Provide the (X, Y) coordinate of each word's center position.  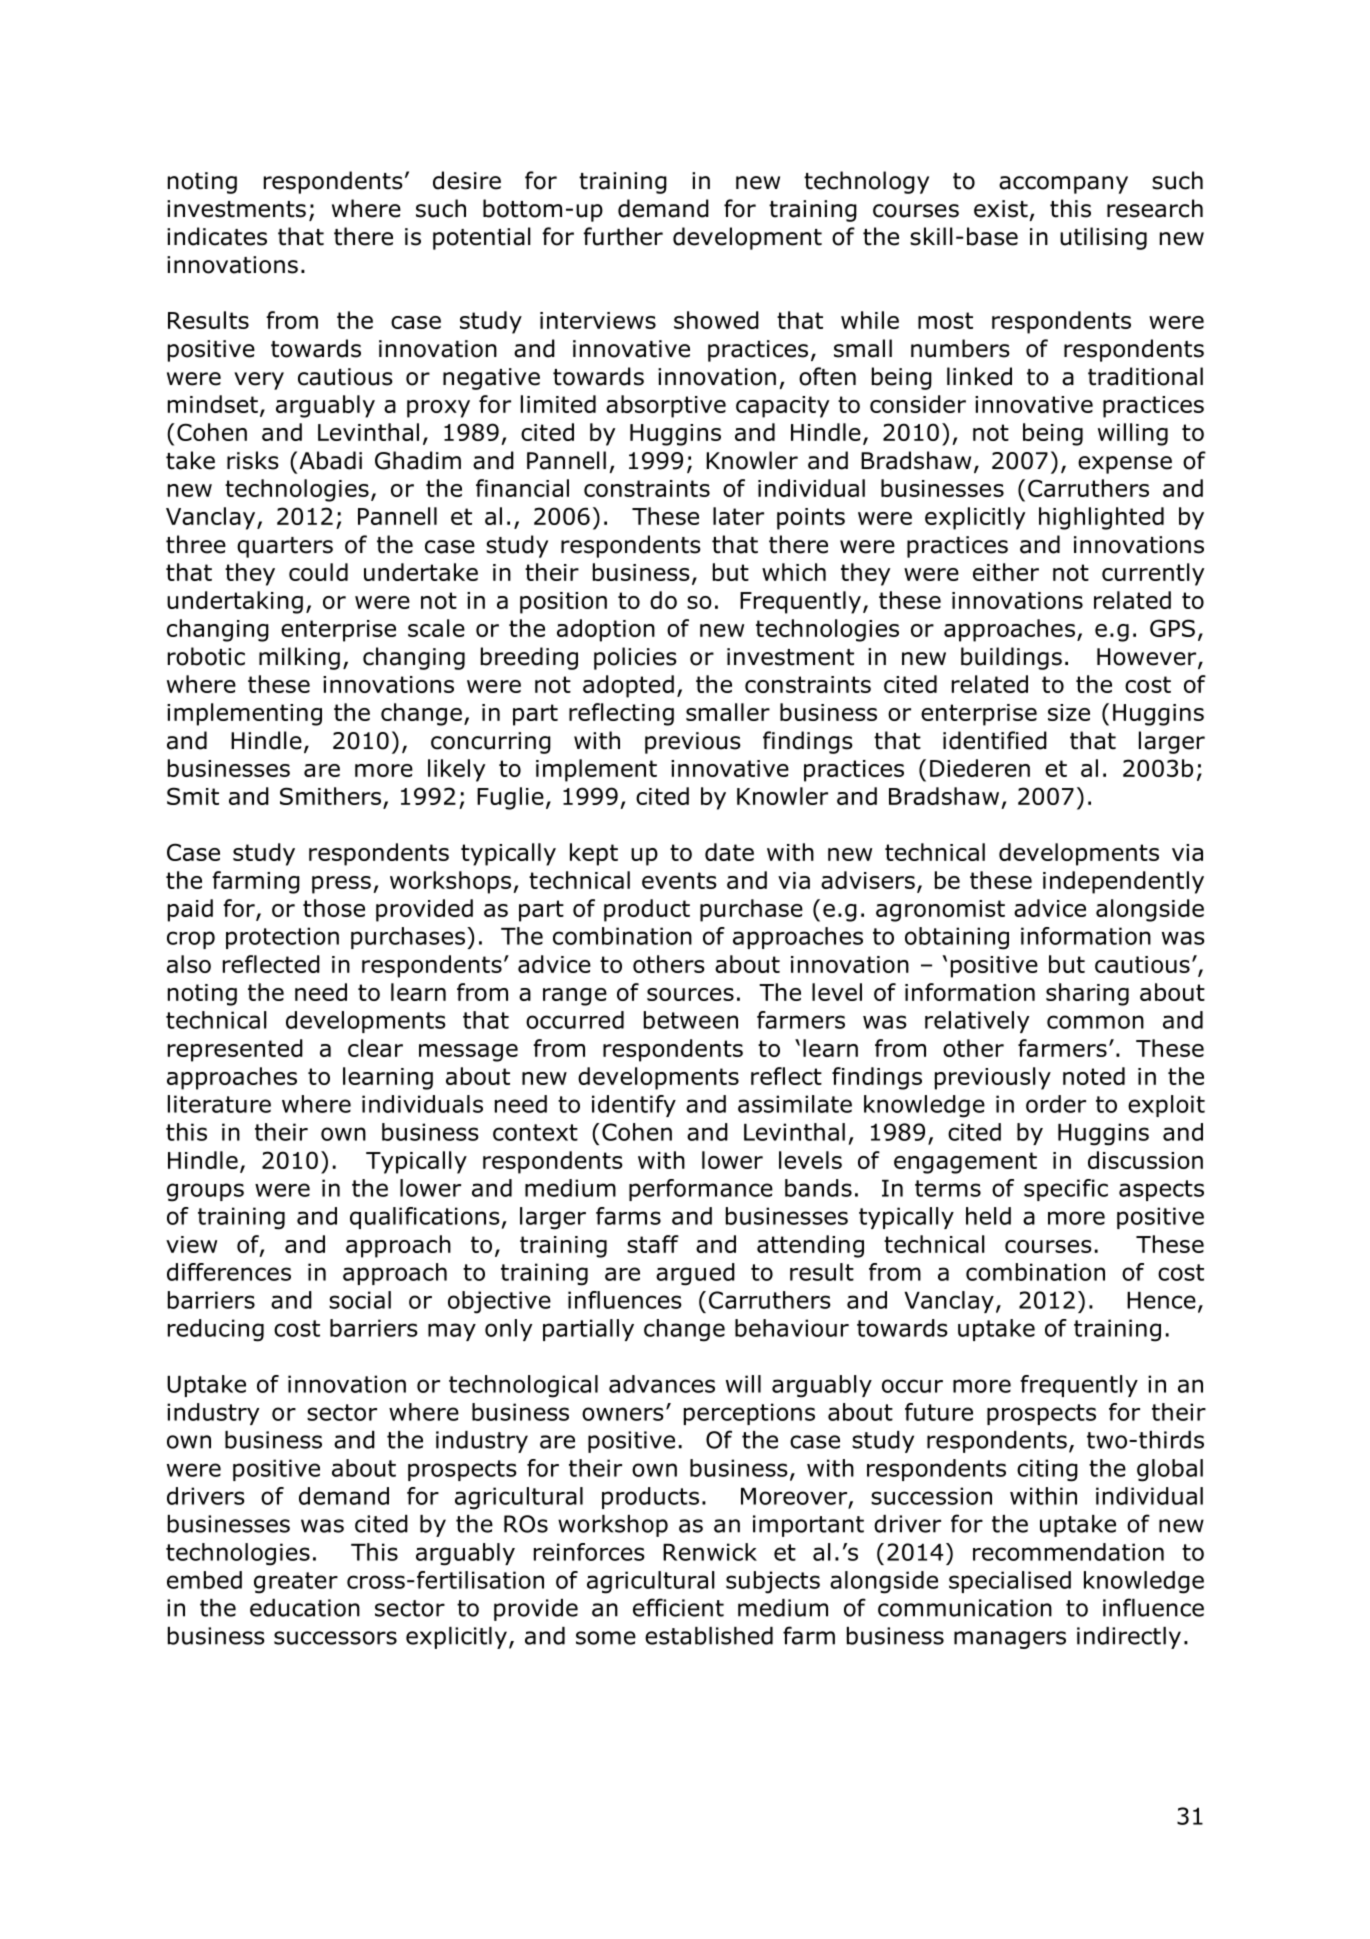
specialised (1010, 1582)
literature (219, 1104)
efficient (678, 1607)
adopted (628, 686)
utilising (1103, 238)
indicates (217, 236)
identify (634, 1106)
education (305, 1608)
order (1056, 1104)
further (623, 236)
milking (299, 658)
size (1069, 712)
